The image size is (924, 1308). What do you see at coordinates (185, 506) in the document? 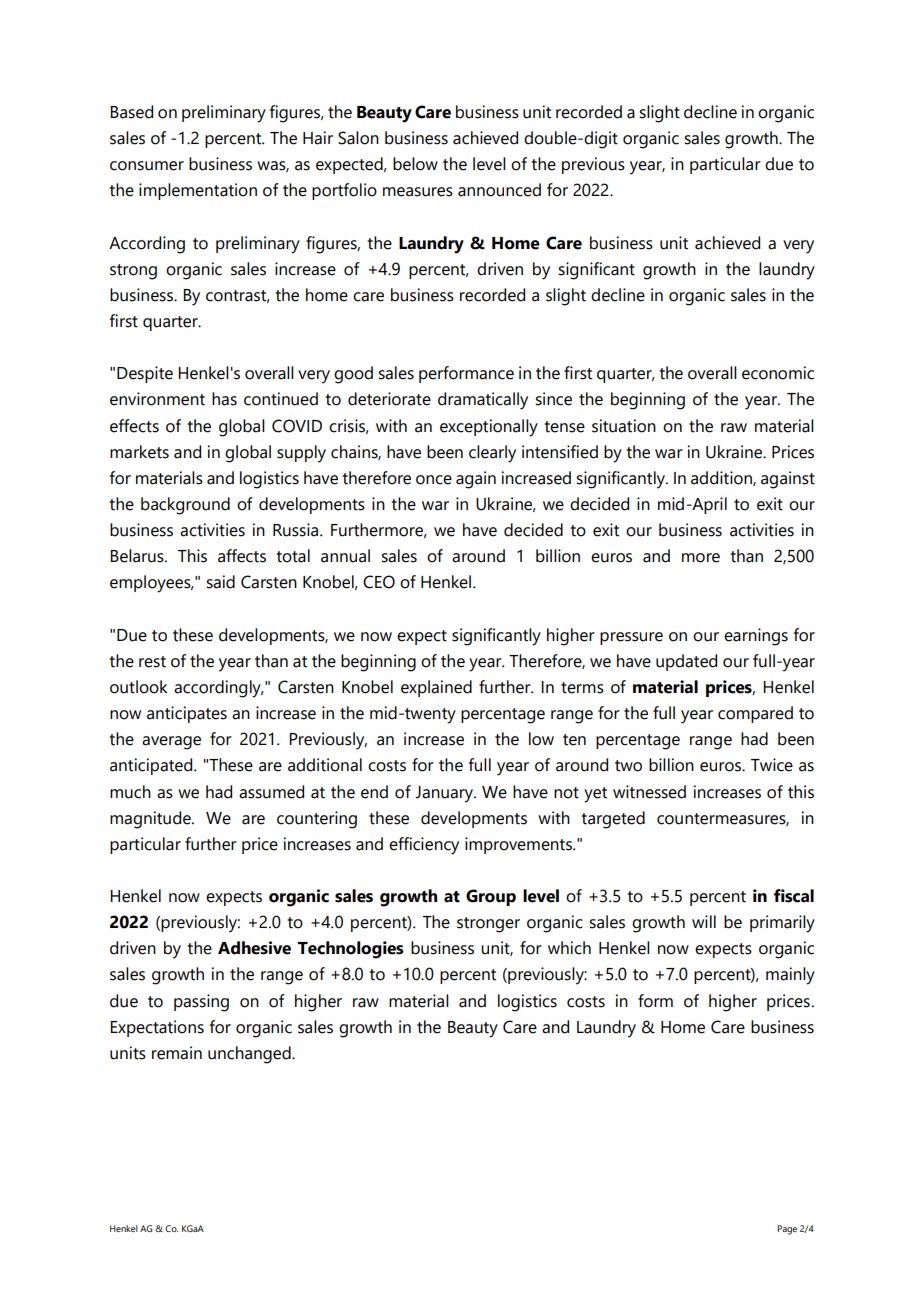
I see `background` at bounding box center [185, 506].
